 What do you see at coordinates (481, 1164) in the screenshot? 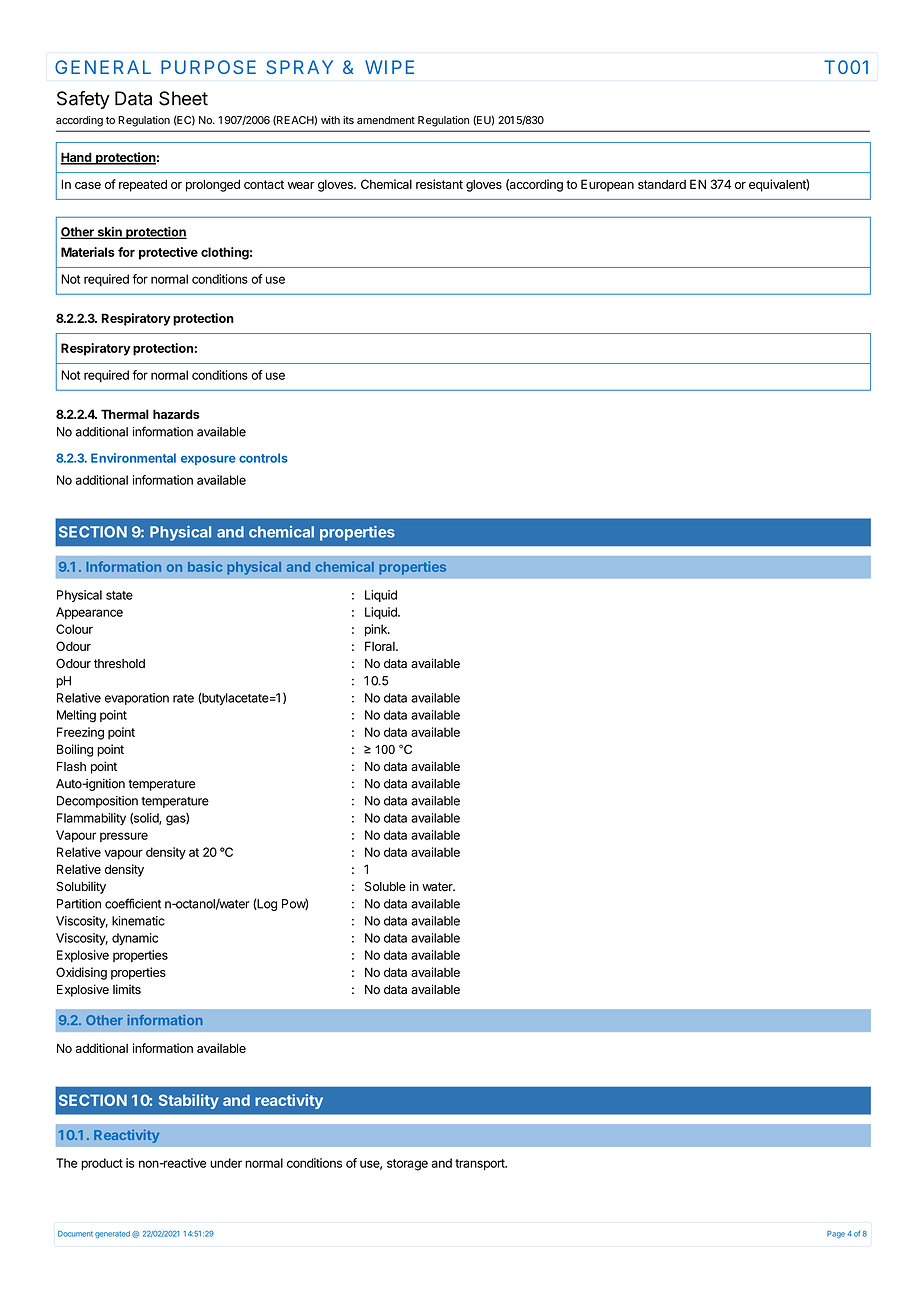
I see `transport` at bounding box center [481, 1164].
